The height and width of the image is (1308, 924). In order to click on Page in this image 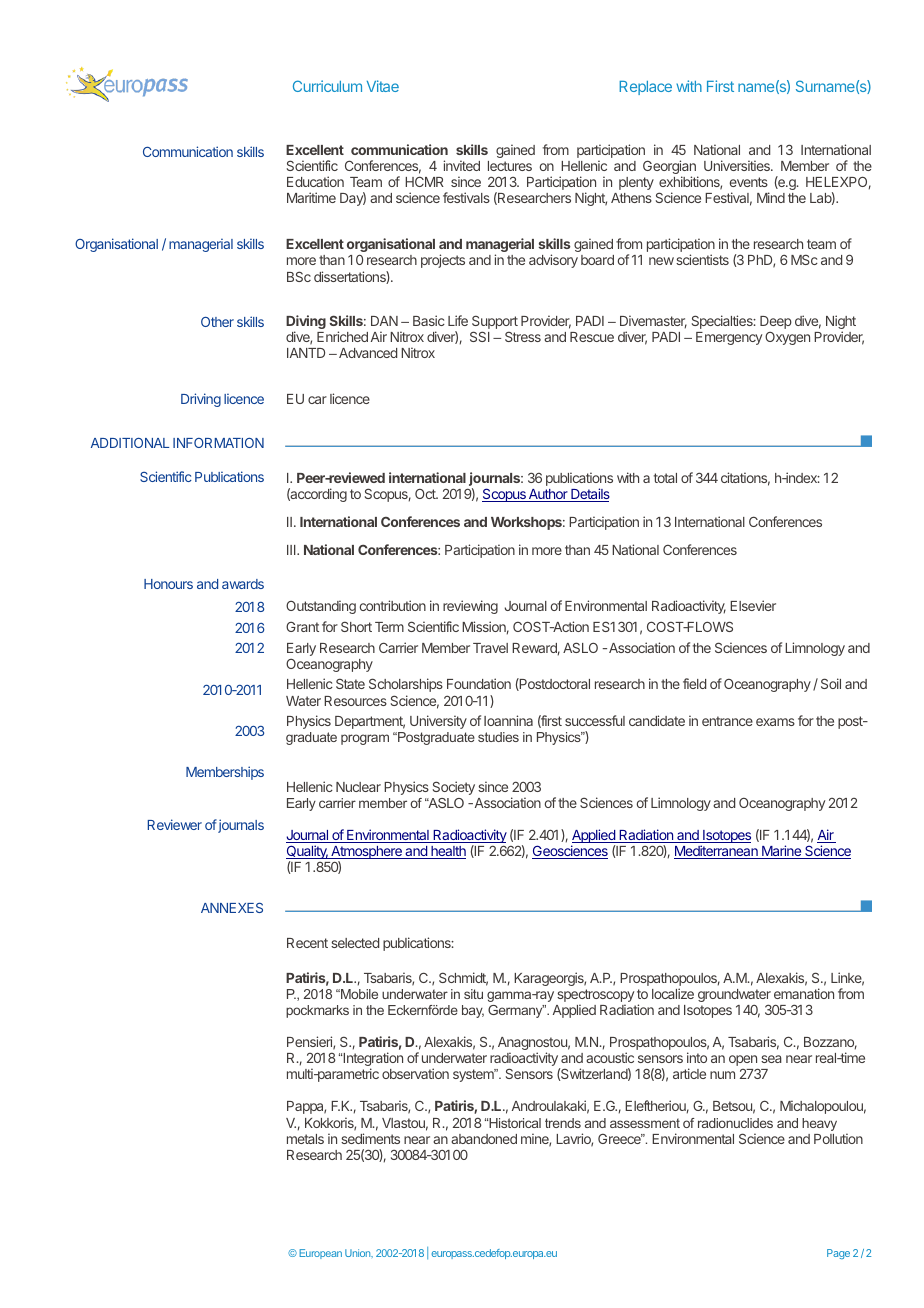, I will do `click(838, 1254)`.
